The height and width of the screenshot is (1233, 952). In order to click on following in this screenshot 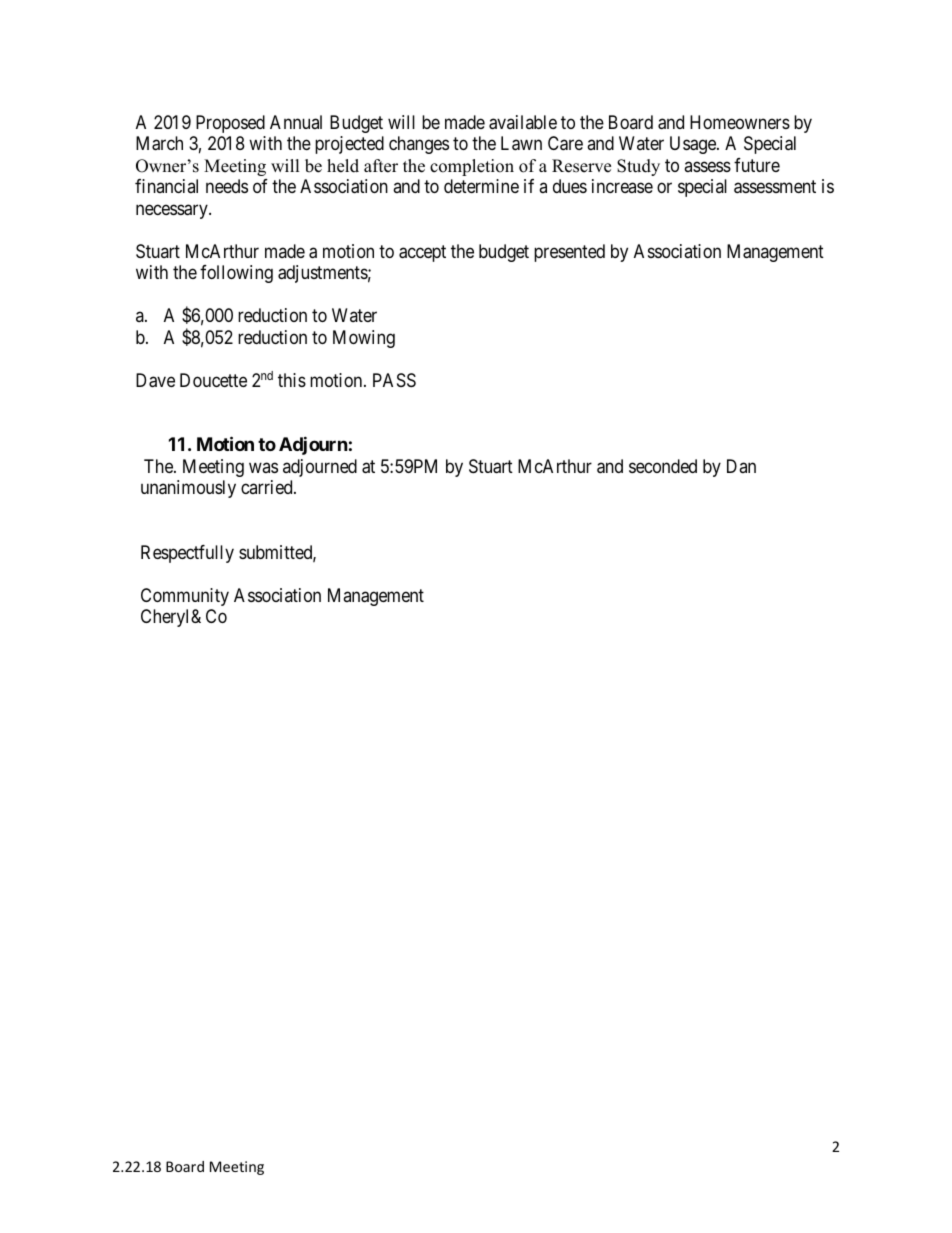, I will do `click(236, 274)`.
